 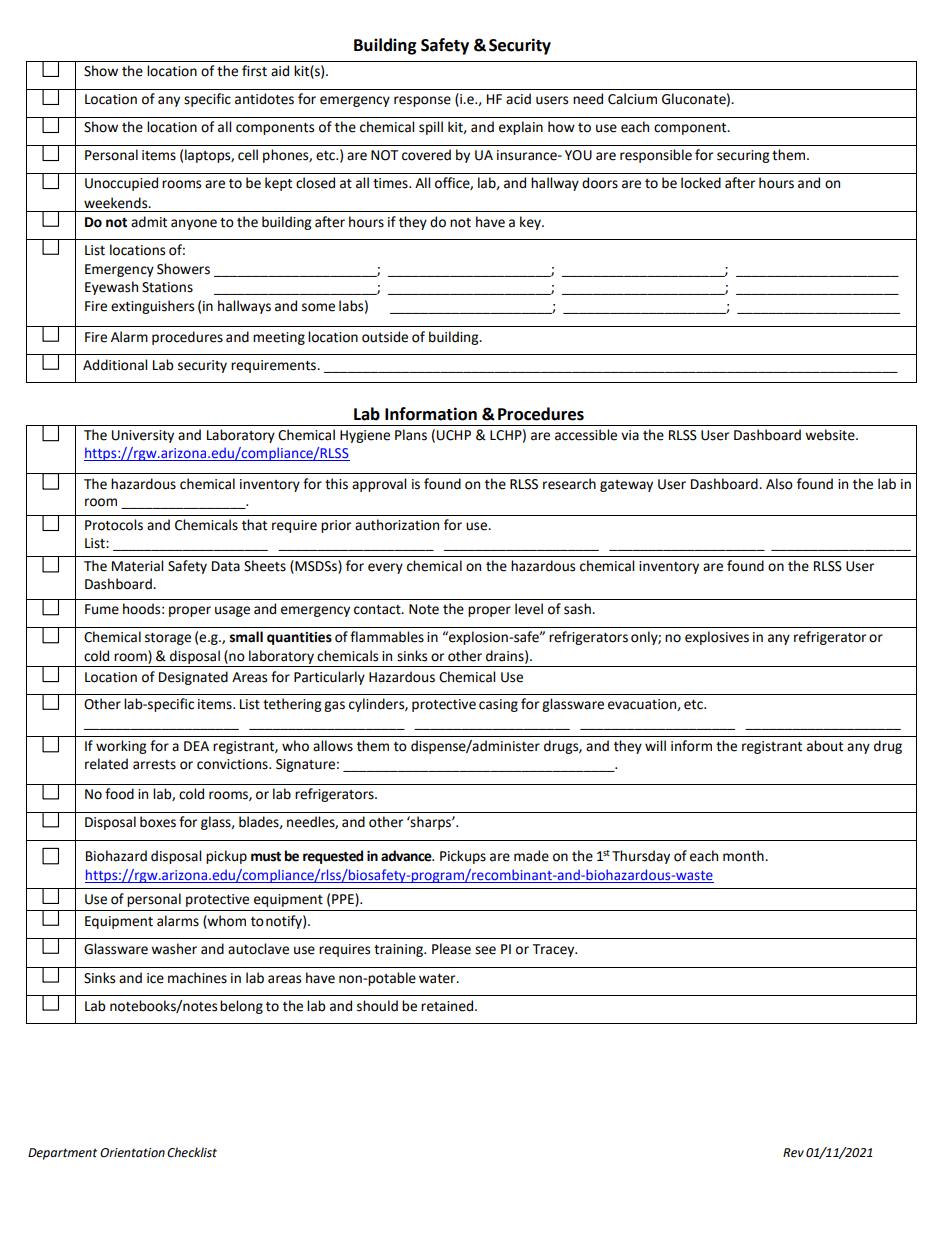 I want to click on Fume, so click(x=102, y=609).
